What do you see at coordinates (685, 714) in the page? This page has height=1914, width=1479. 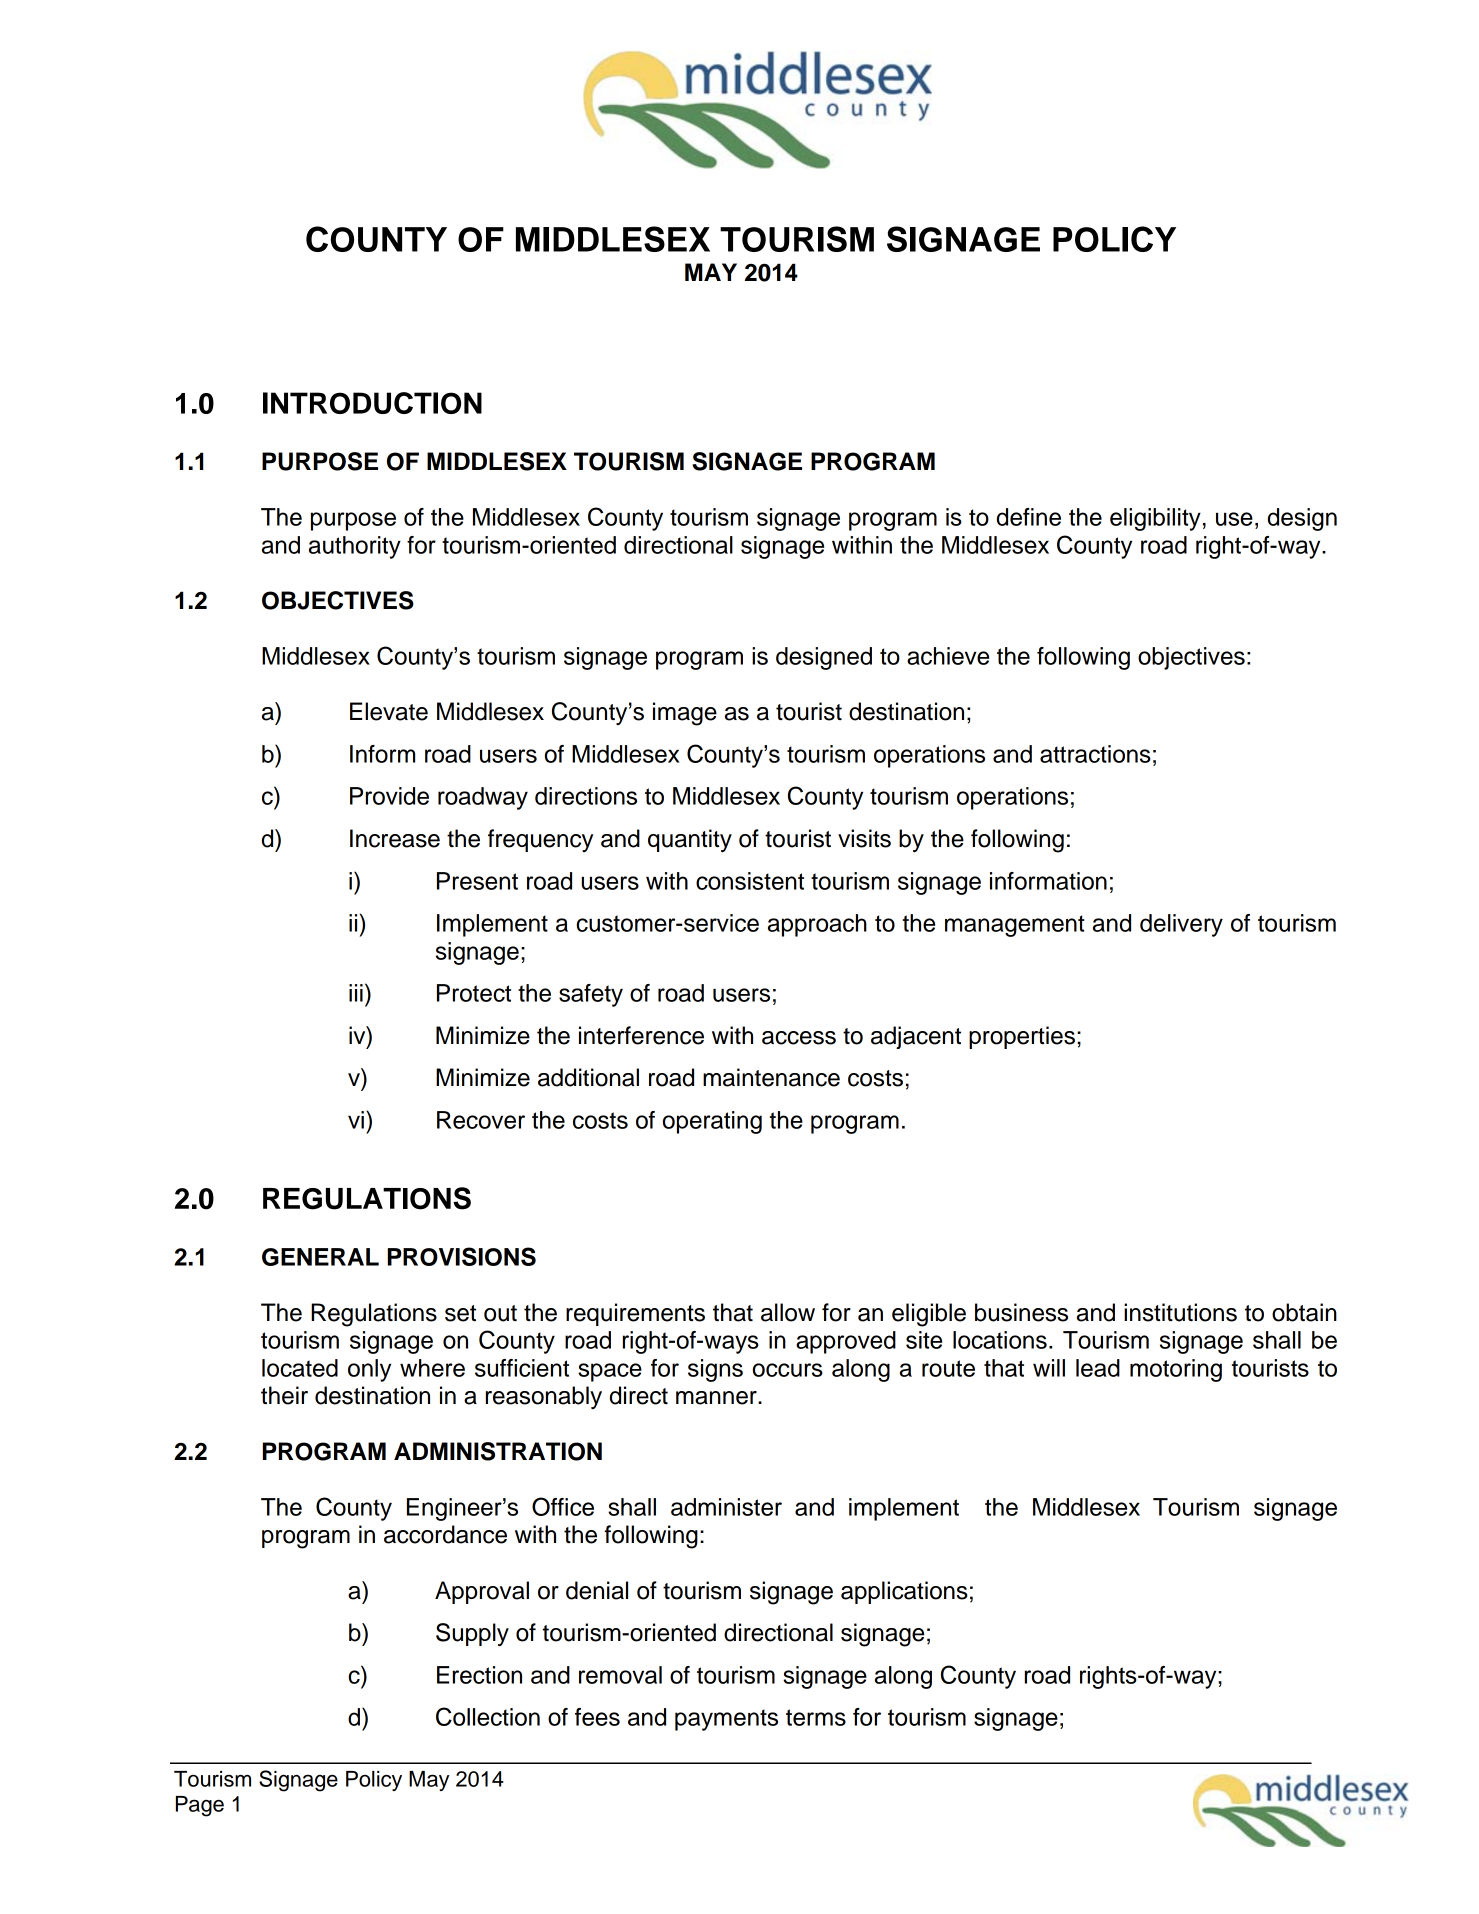 I see `image` at bounding box center [685, 714].
